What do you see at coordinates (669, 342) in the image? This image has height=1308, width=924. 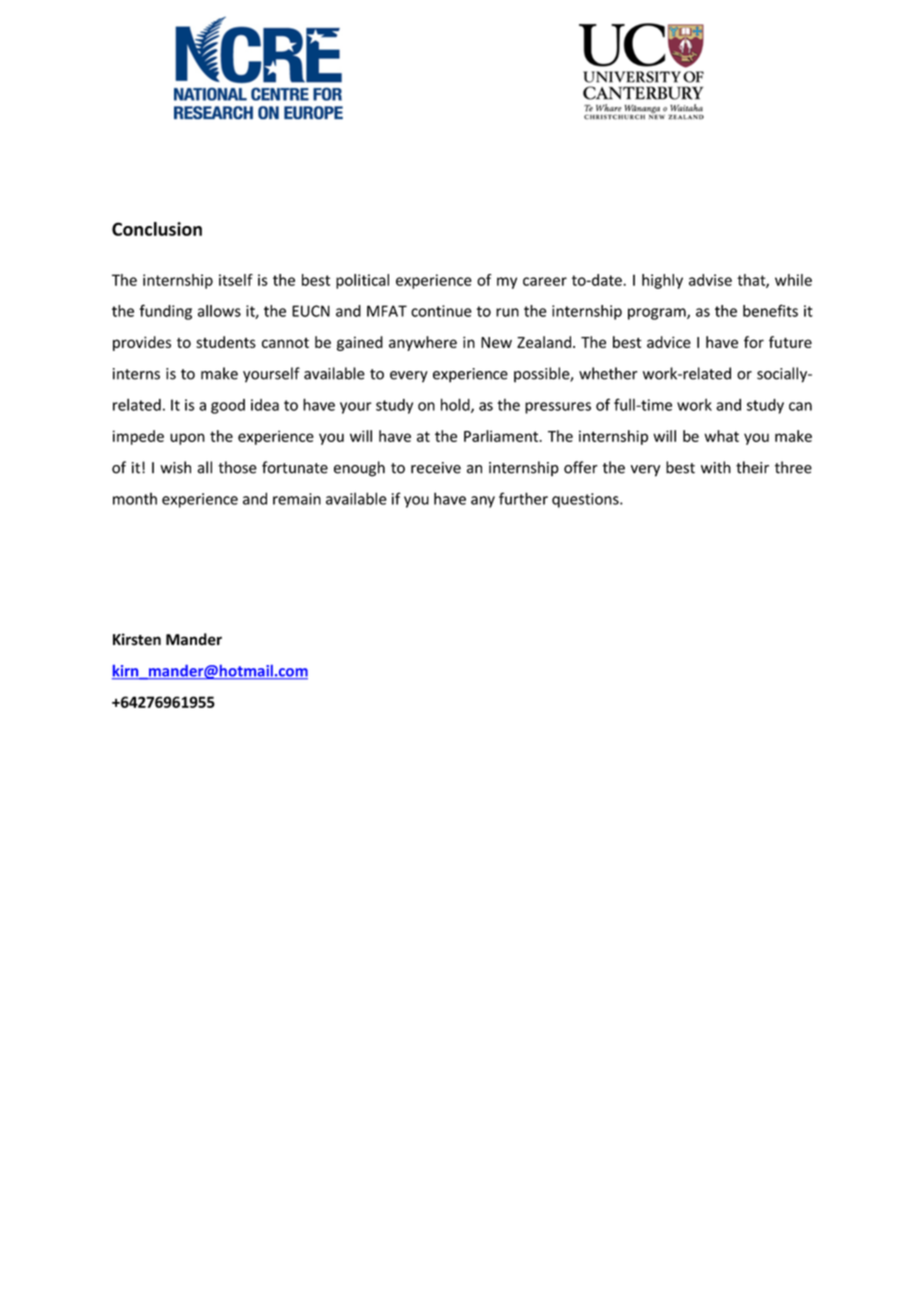 I see `advice` at bounding box center [669, 342].
